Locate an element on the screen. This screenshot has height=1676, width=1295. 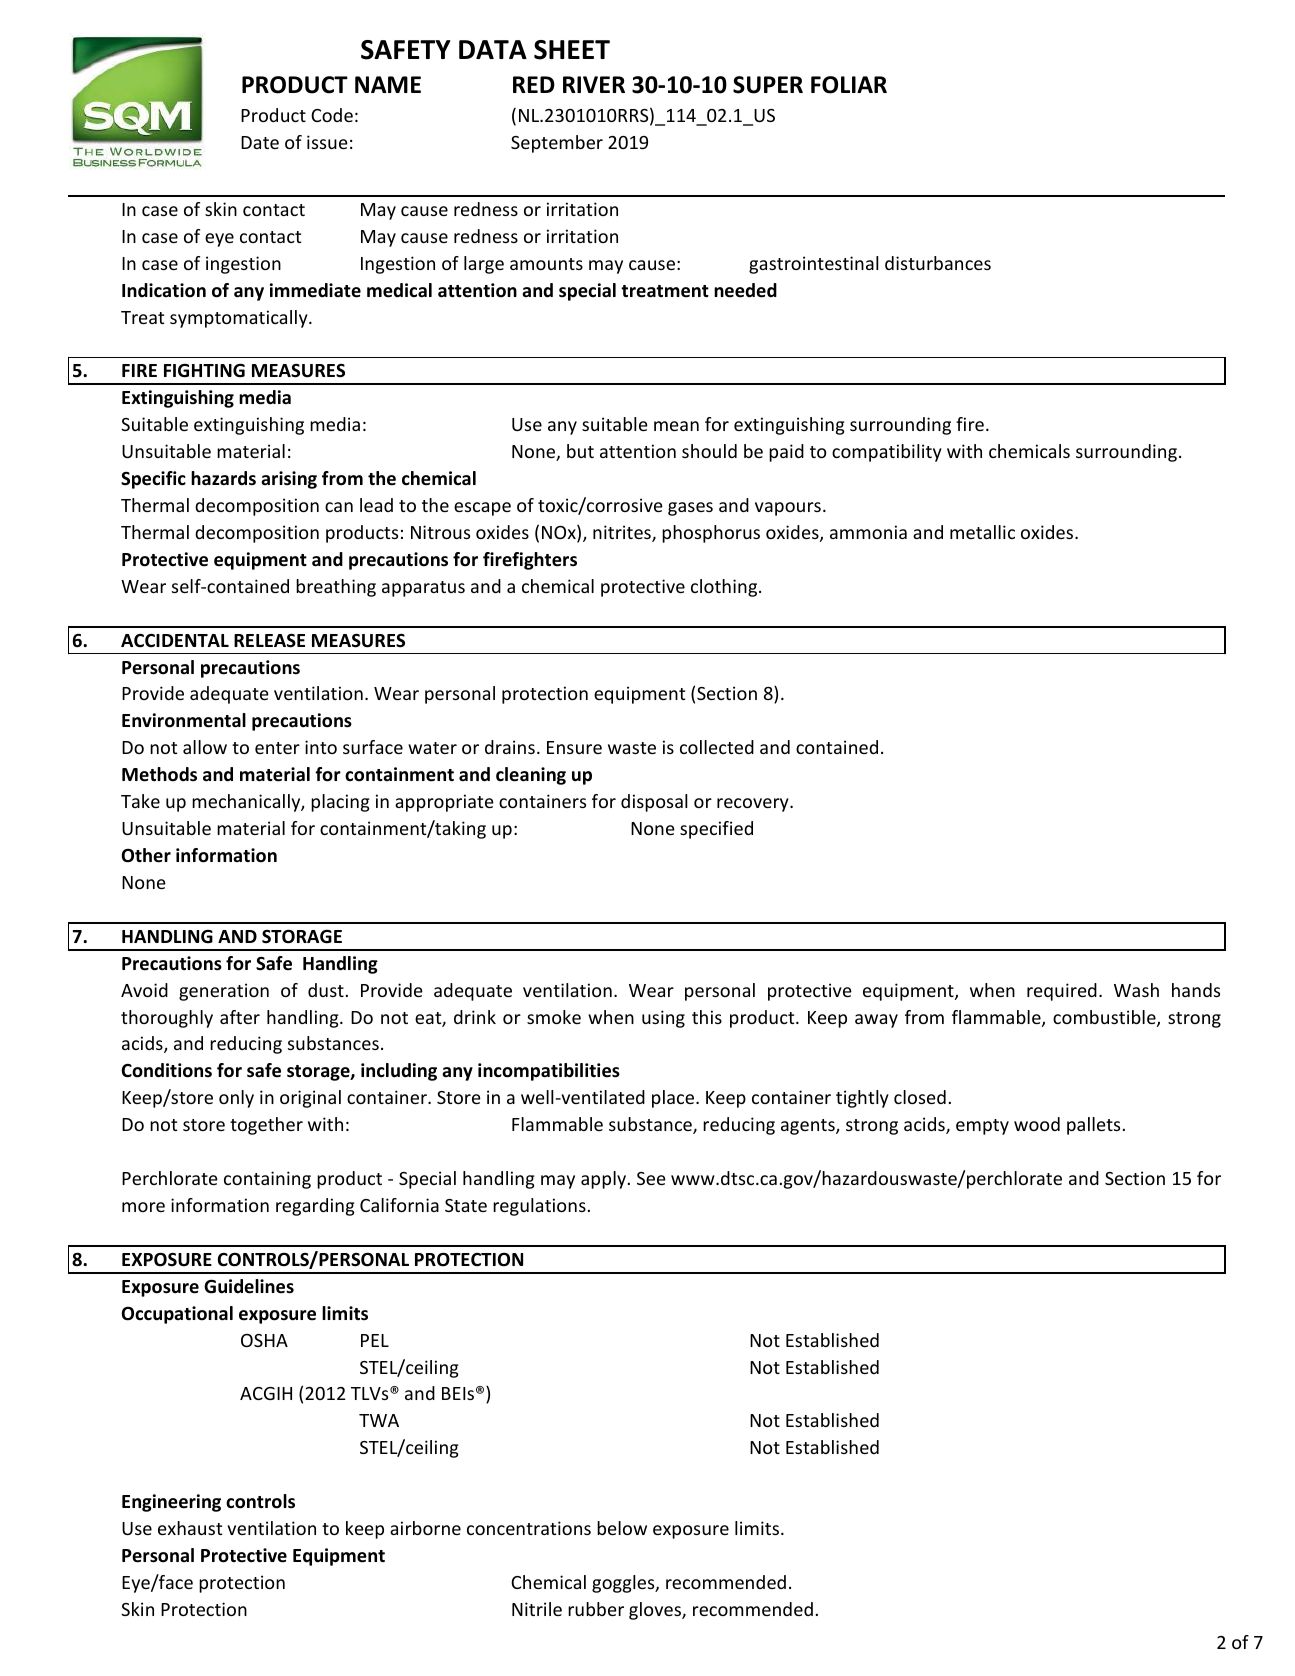
below is located at coordinates (622, 1528).
